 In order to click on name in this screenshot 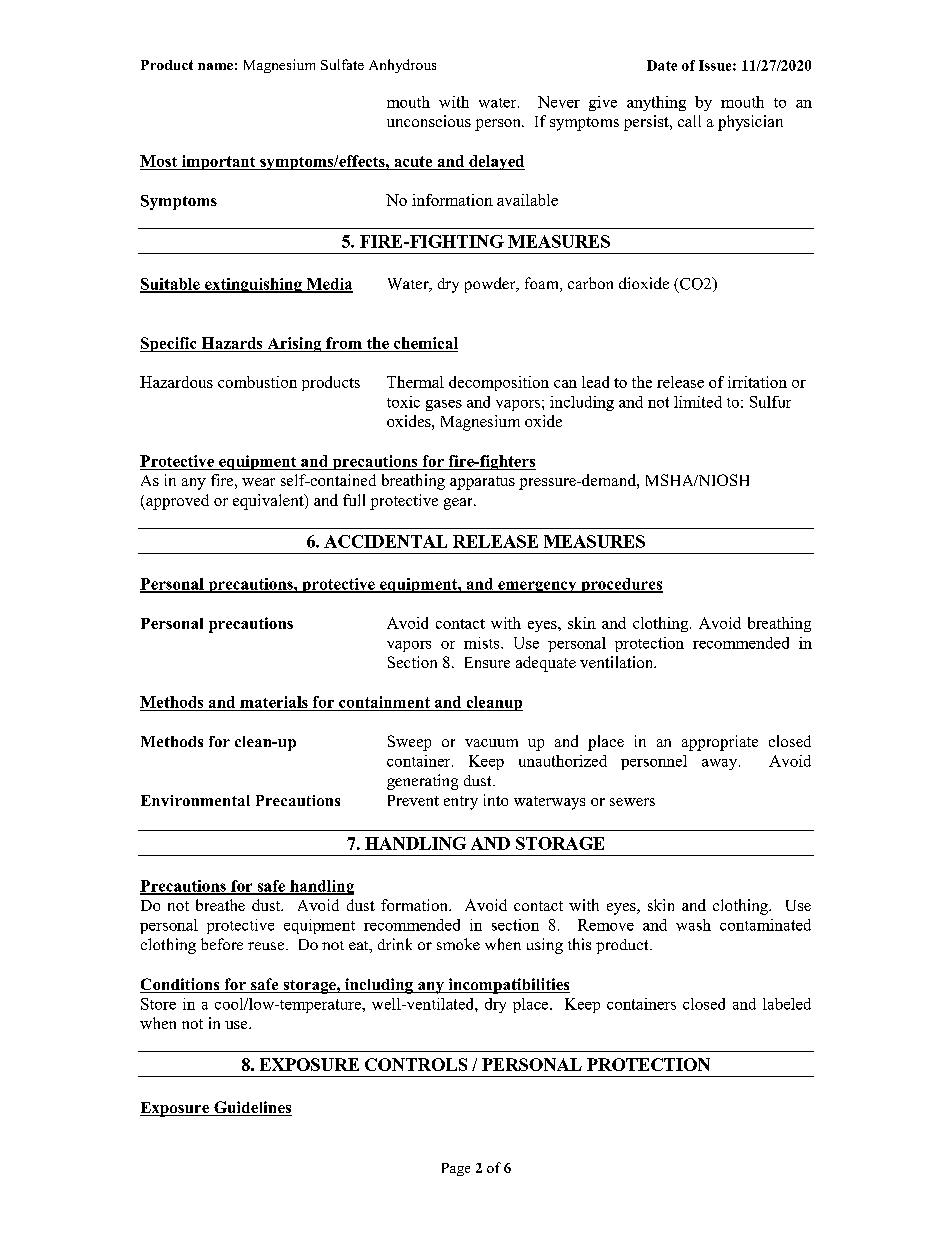, I will do `click(215, 66)`.
